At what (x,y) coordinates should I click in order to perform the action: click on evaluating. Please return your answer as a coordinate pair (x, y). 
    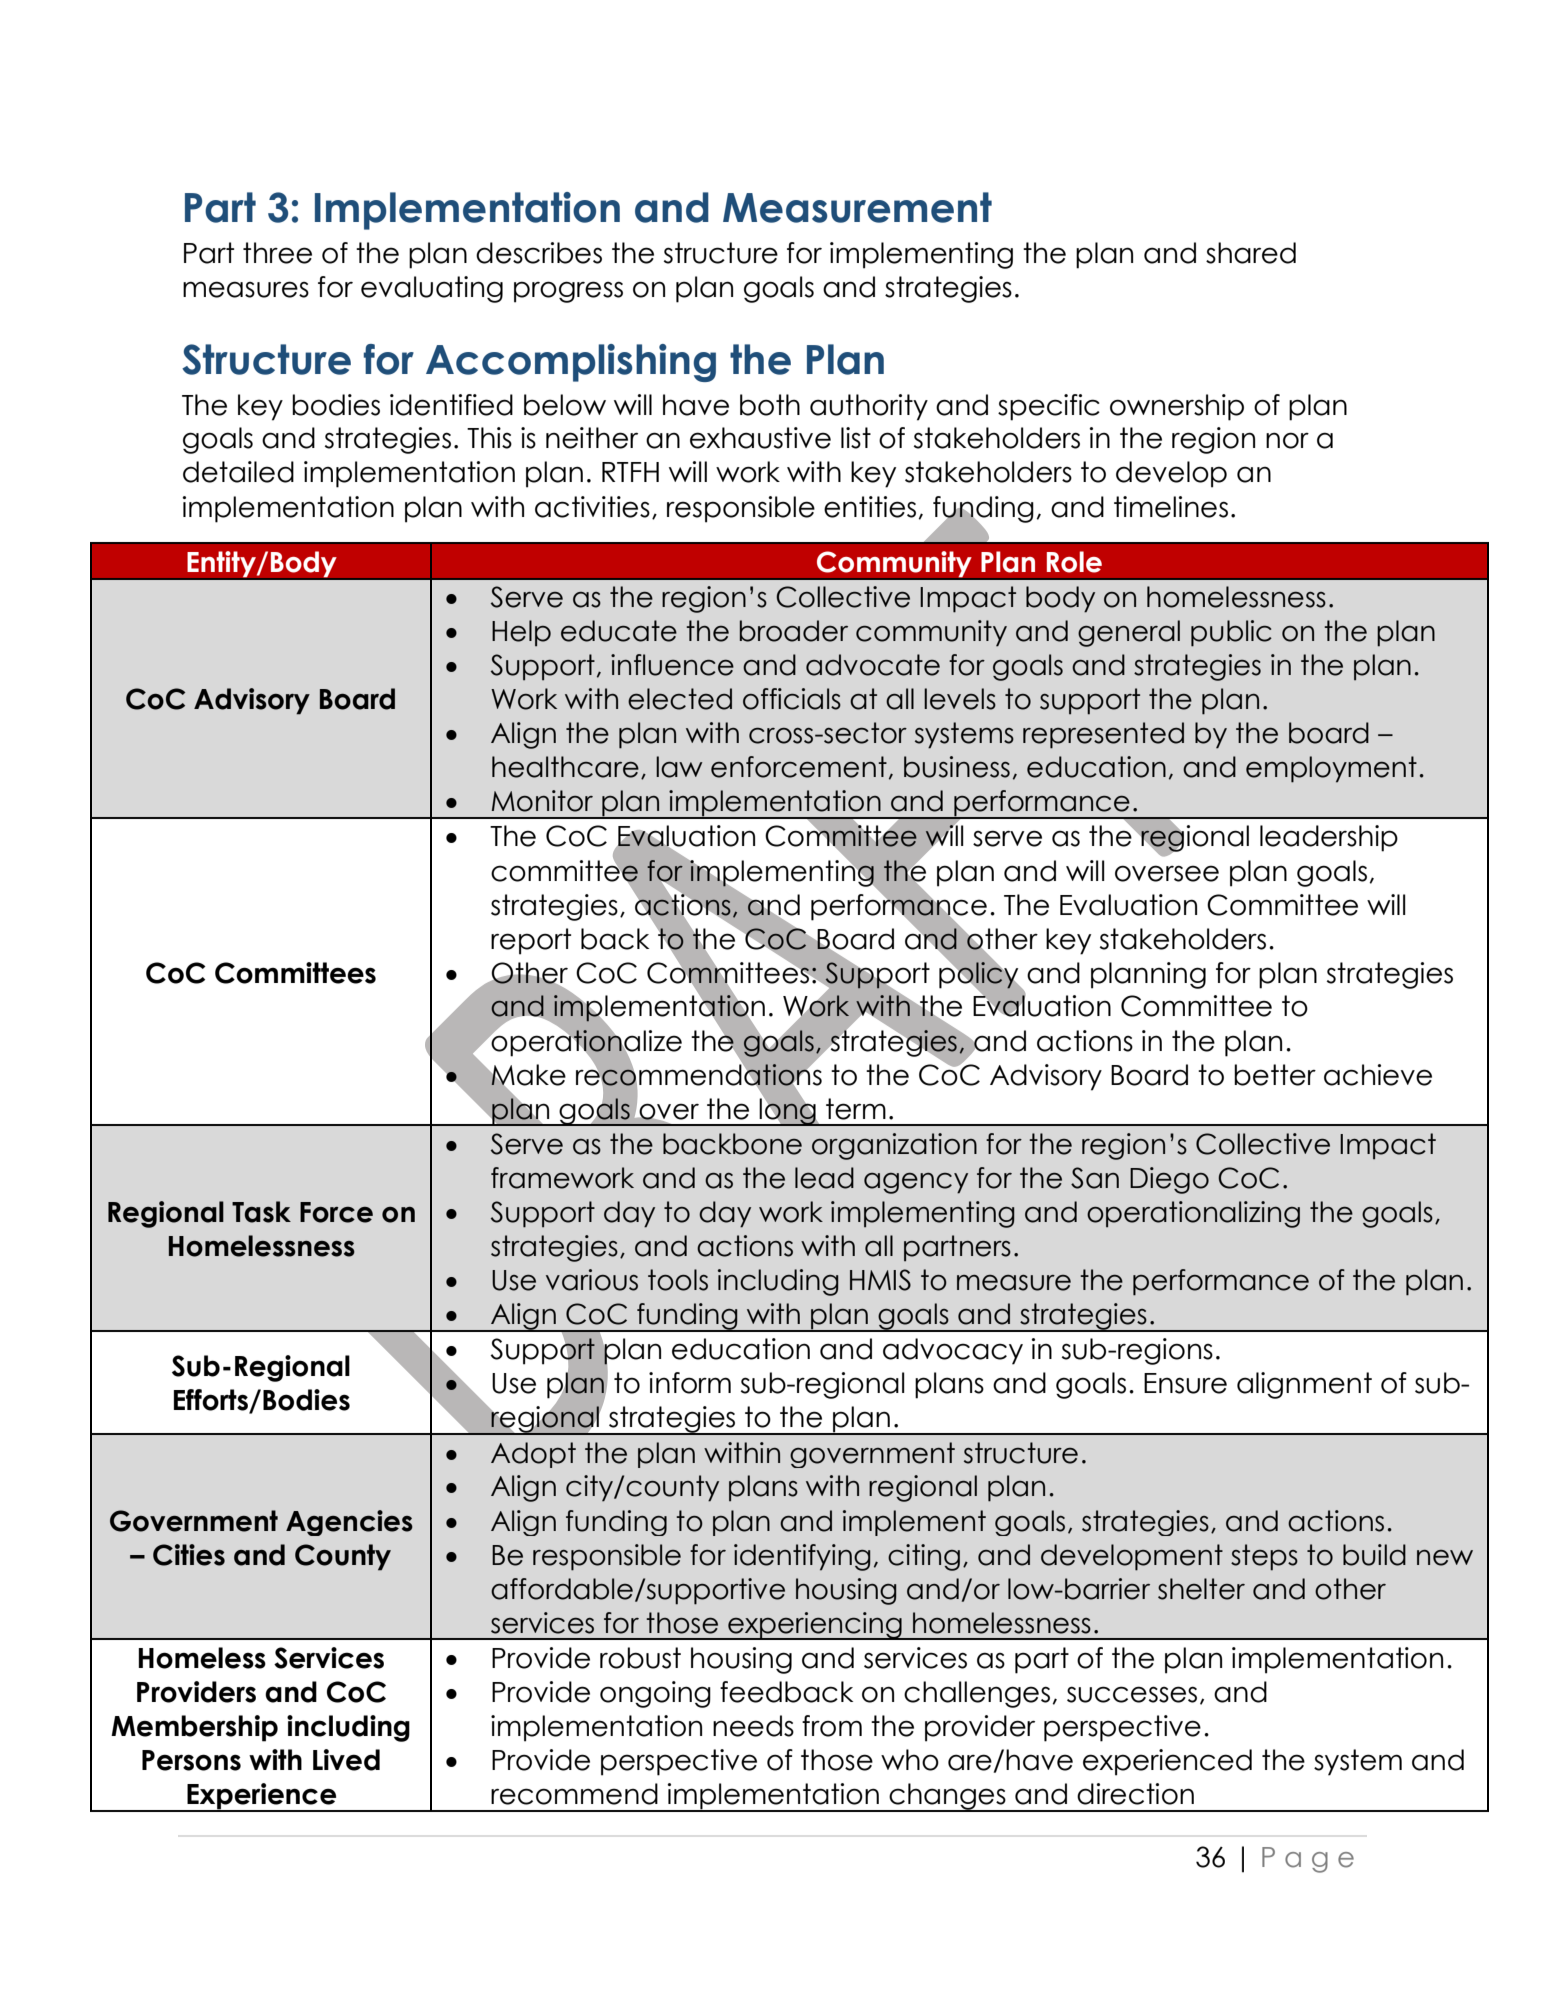
    Looking at the image, I should click on (432, 289).
